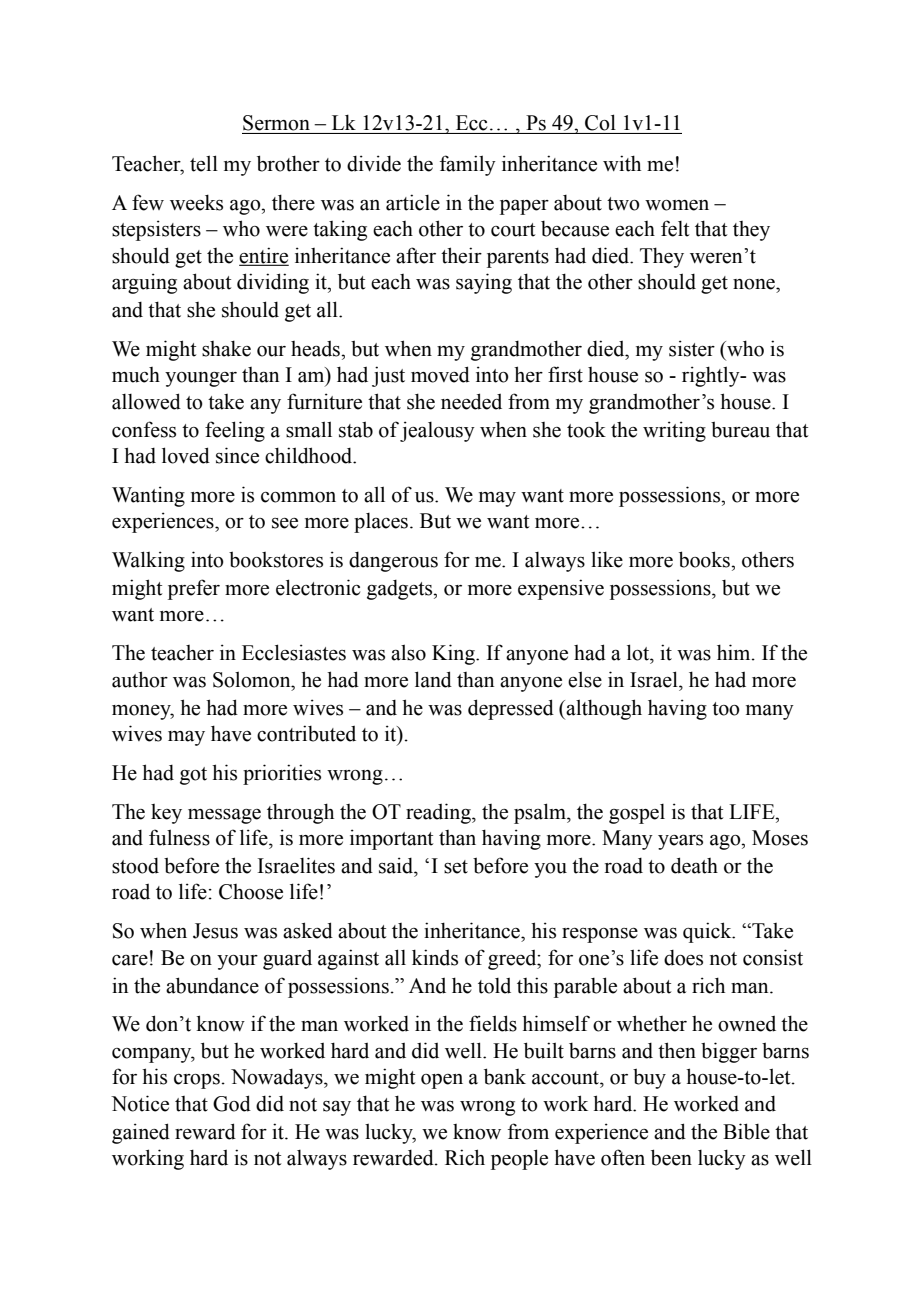  What do you see at coordinates (746, 1131) in the document?
I see `Bible` at bounding box center [746, 1131].
